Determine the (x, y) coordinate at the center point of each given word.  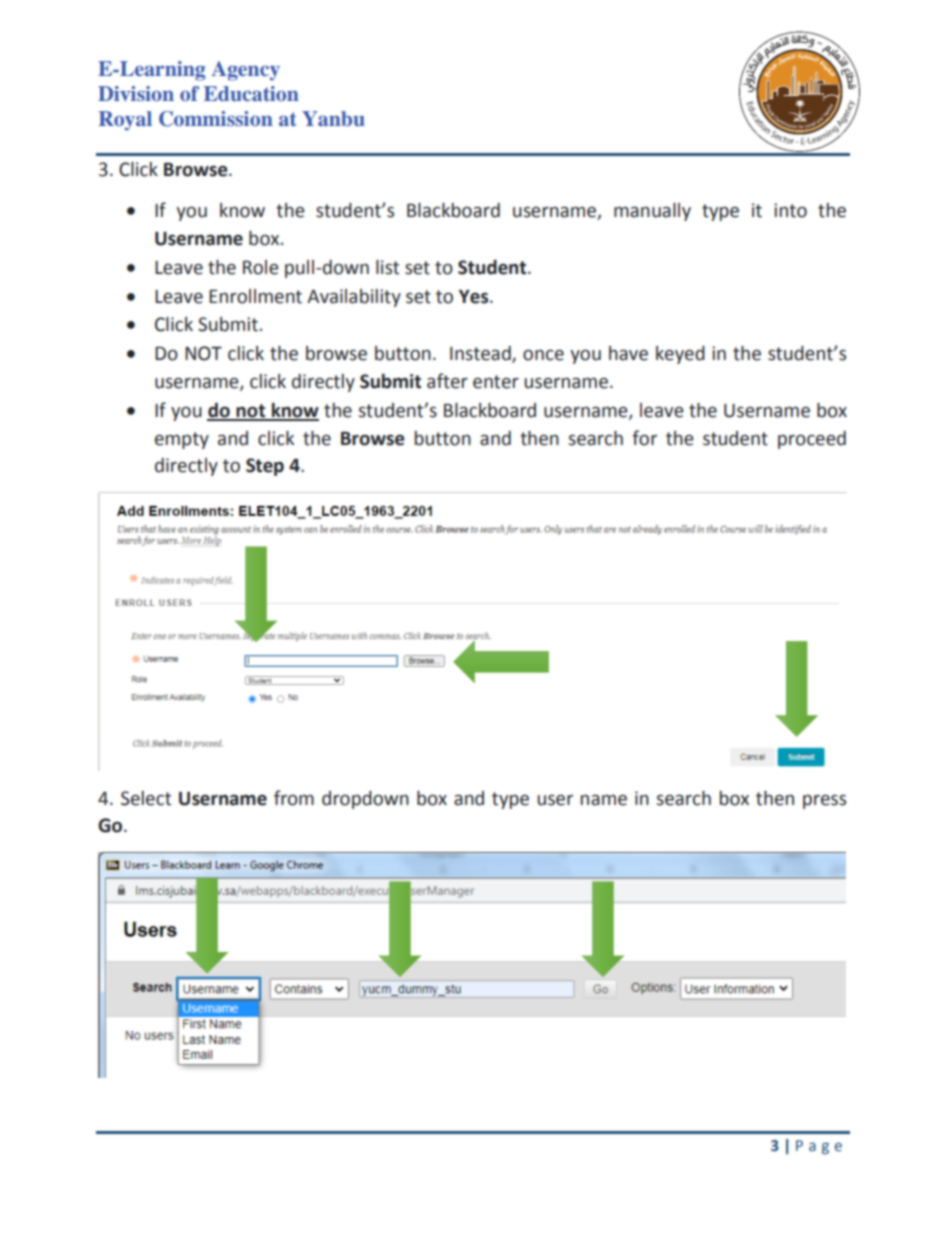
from (294, 798)
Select (146, 798)
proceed (812, 440)
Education (251, 93)
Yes (475, 297)
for (644, 438)
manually (652, 212)
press (824, 802)
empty (182, 440)
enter (496, 382)
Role (261, 267)
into (790, 210)
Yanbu (333, 118)
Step (265, 467)
